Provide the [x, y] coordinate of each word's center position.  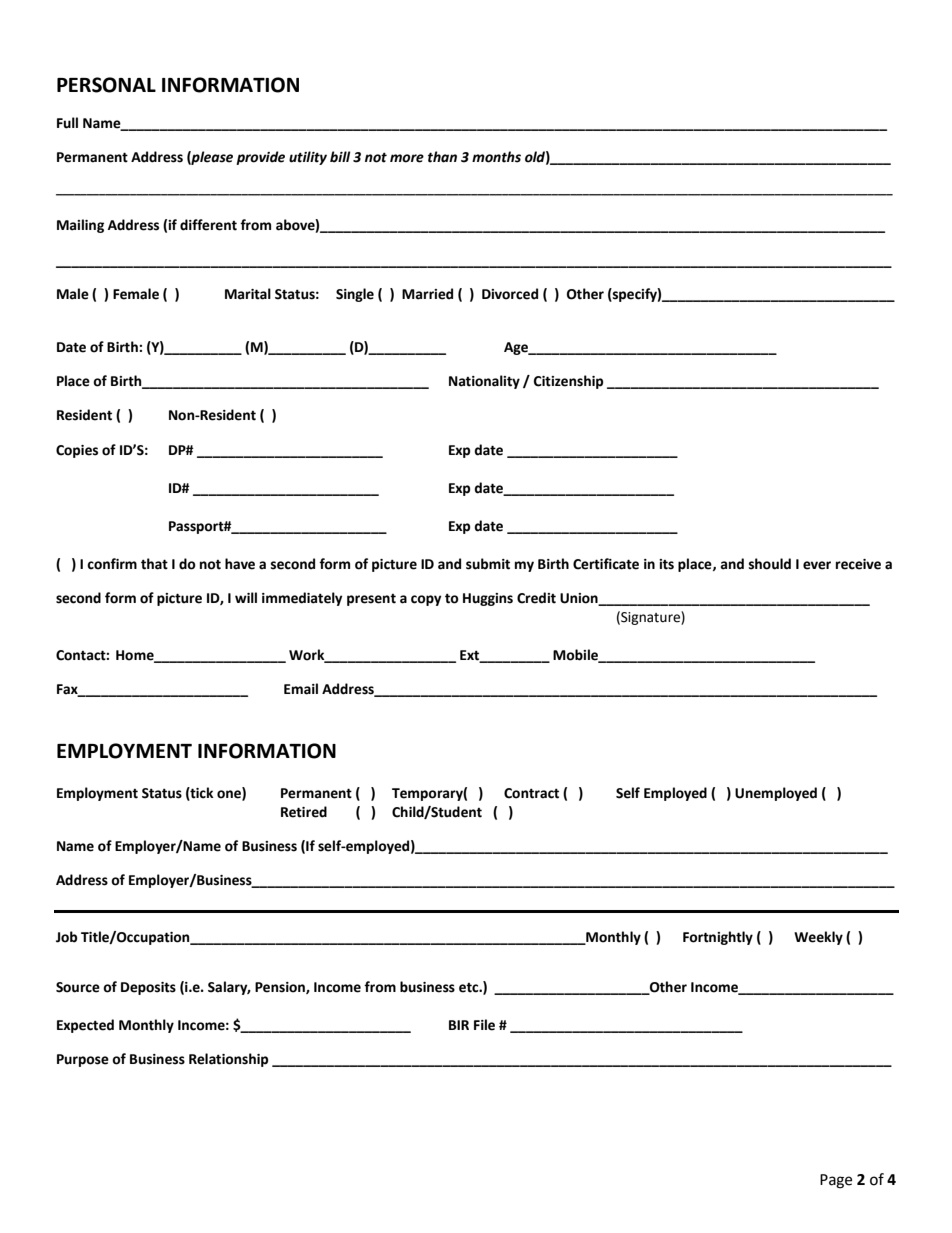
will [246, 597]
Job [66, 937]
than [442, 157]
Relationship [228, 1060]
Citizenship [568, 382]
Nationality [484, 382]
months [496, 157]
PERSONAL [106, 85]
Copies [77, 451]
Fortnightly [718, 938]
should [770, 564]
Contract [531, 793]
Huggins [488, 599]
